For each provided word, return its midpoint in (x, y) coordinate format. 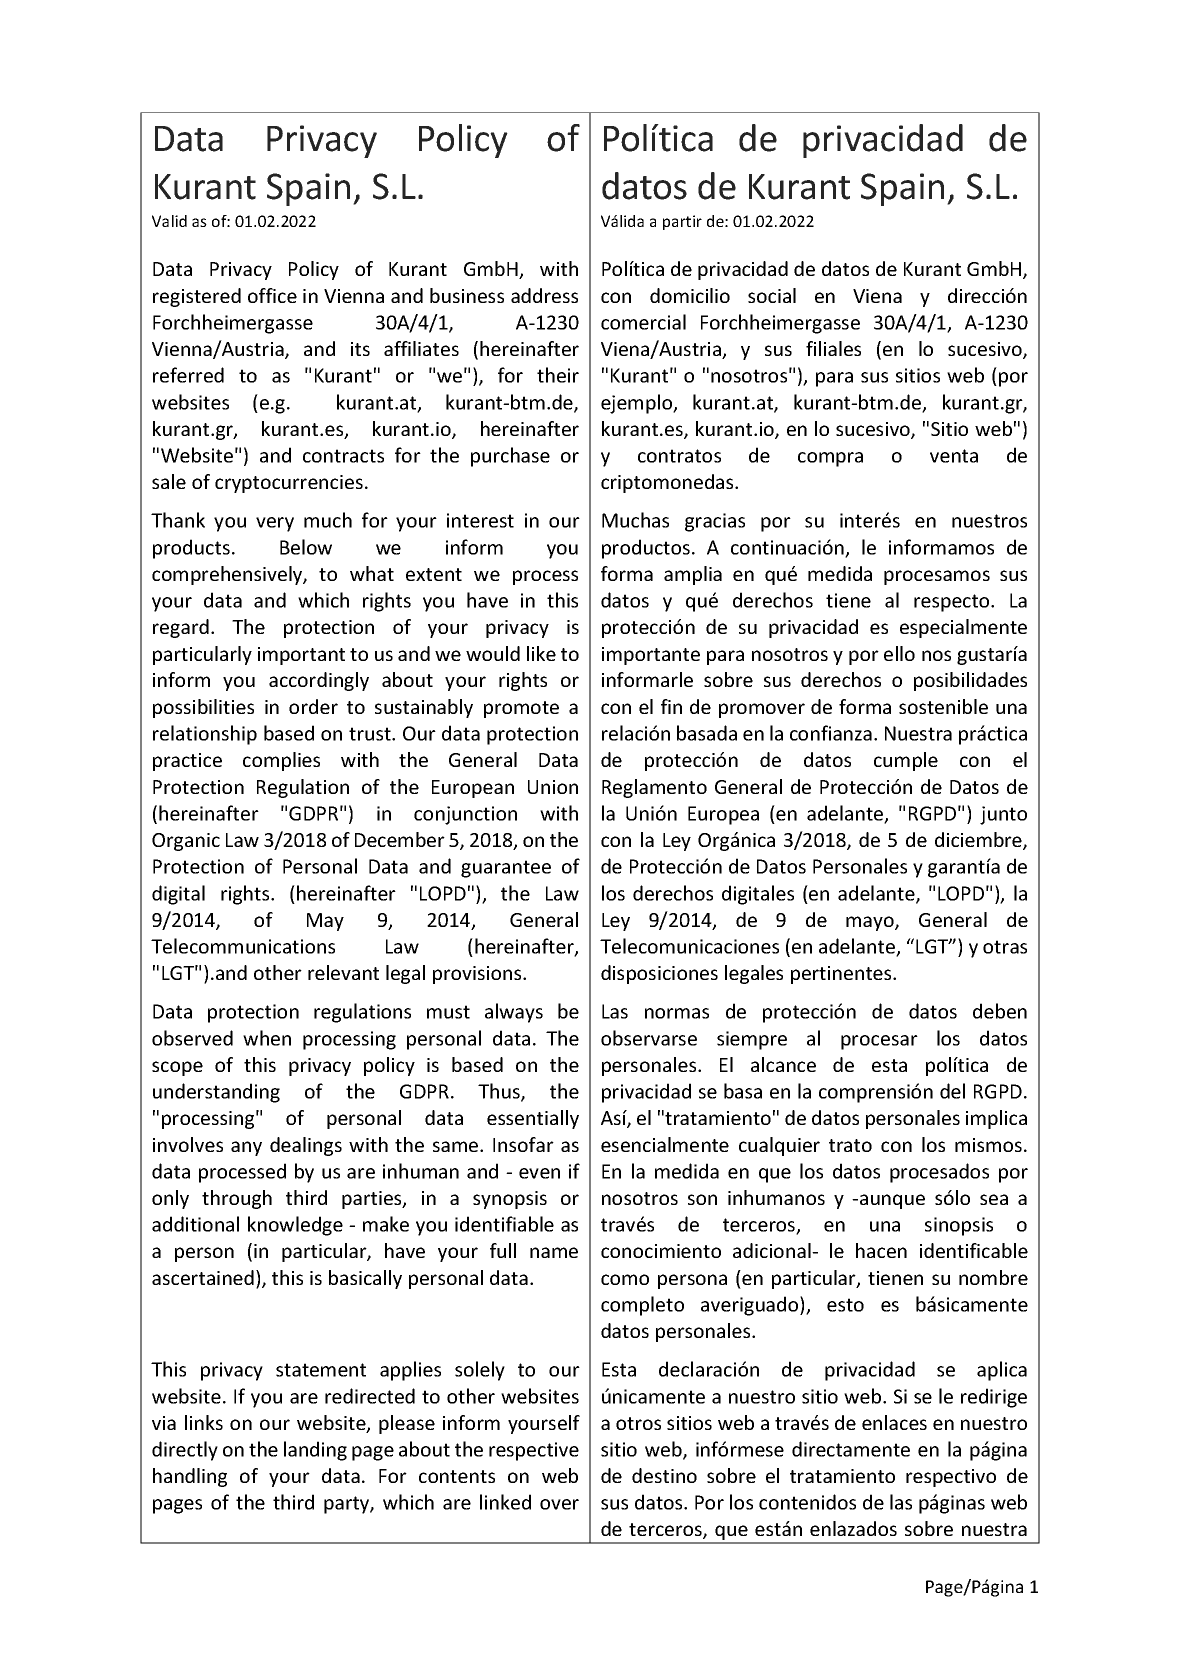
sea (994, 1199)
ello (899, 653)
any (246, 1148)
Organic (186, 842)
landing (315, 1451)
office (272, 295)
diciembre (979, 841)
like (541, 653)
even (539, 1173)
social (772, 295)
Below (306, 547)
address (544, 295)
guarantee (506, 869)
